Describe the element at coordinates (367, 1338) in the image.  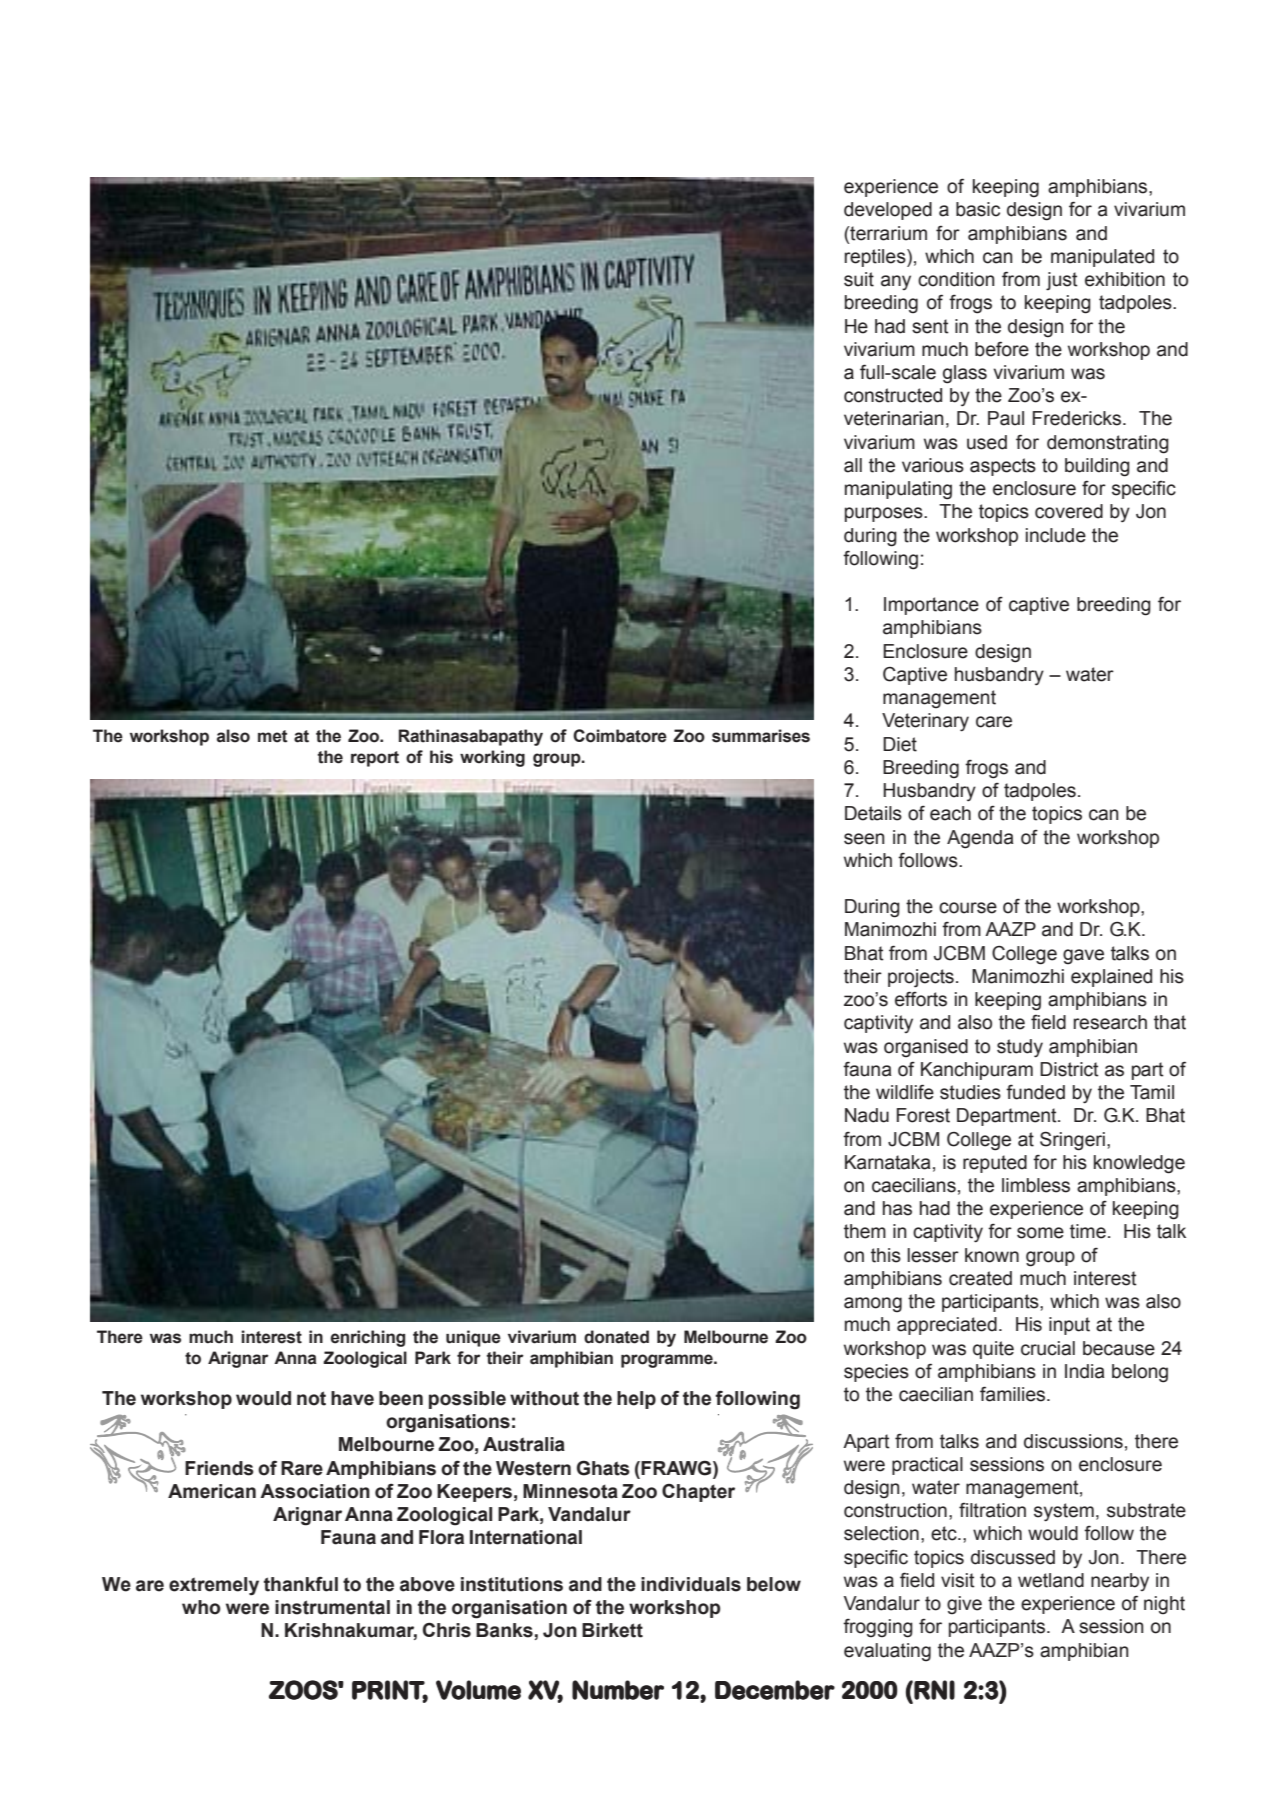
I see `enriching` at that location.
